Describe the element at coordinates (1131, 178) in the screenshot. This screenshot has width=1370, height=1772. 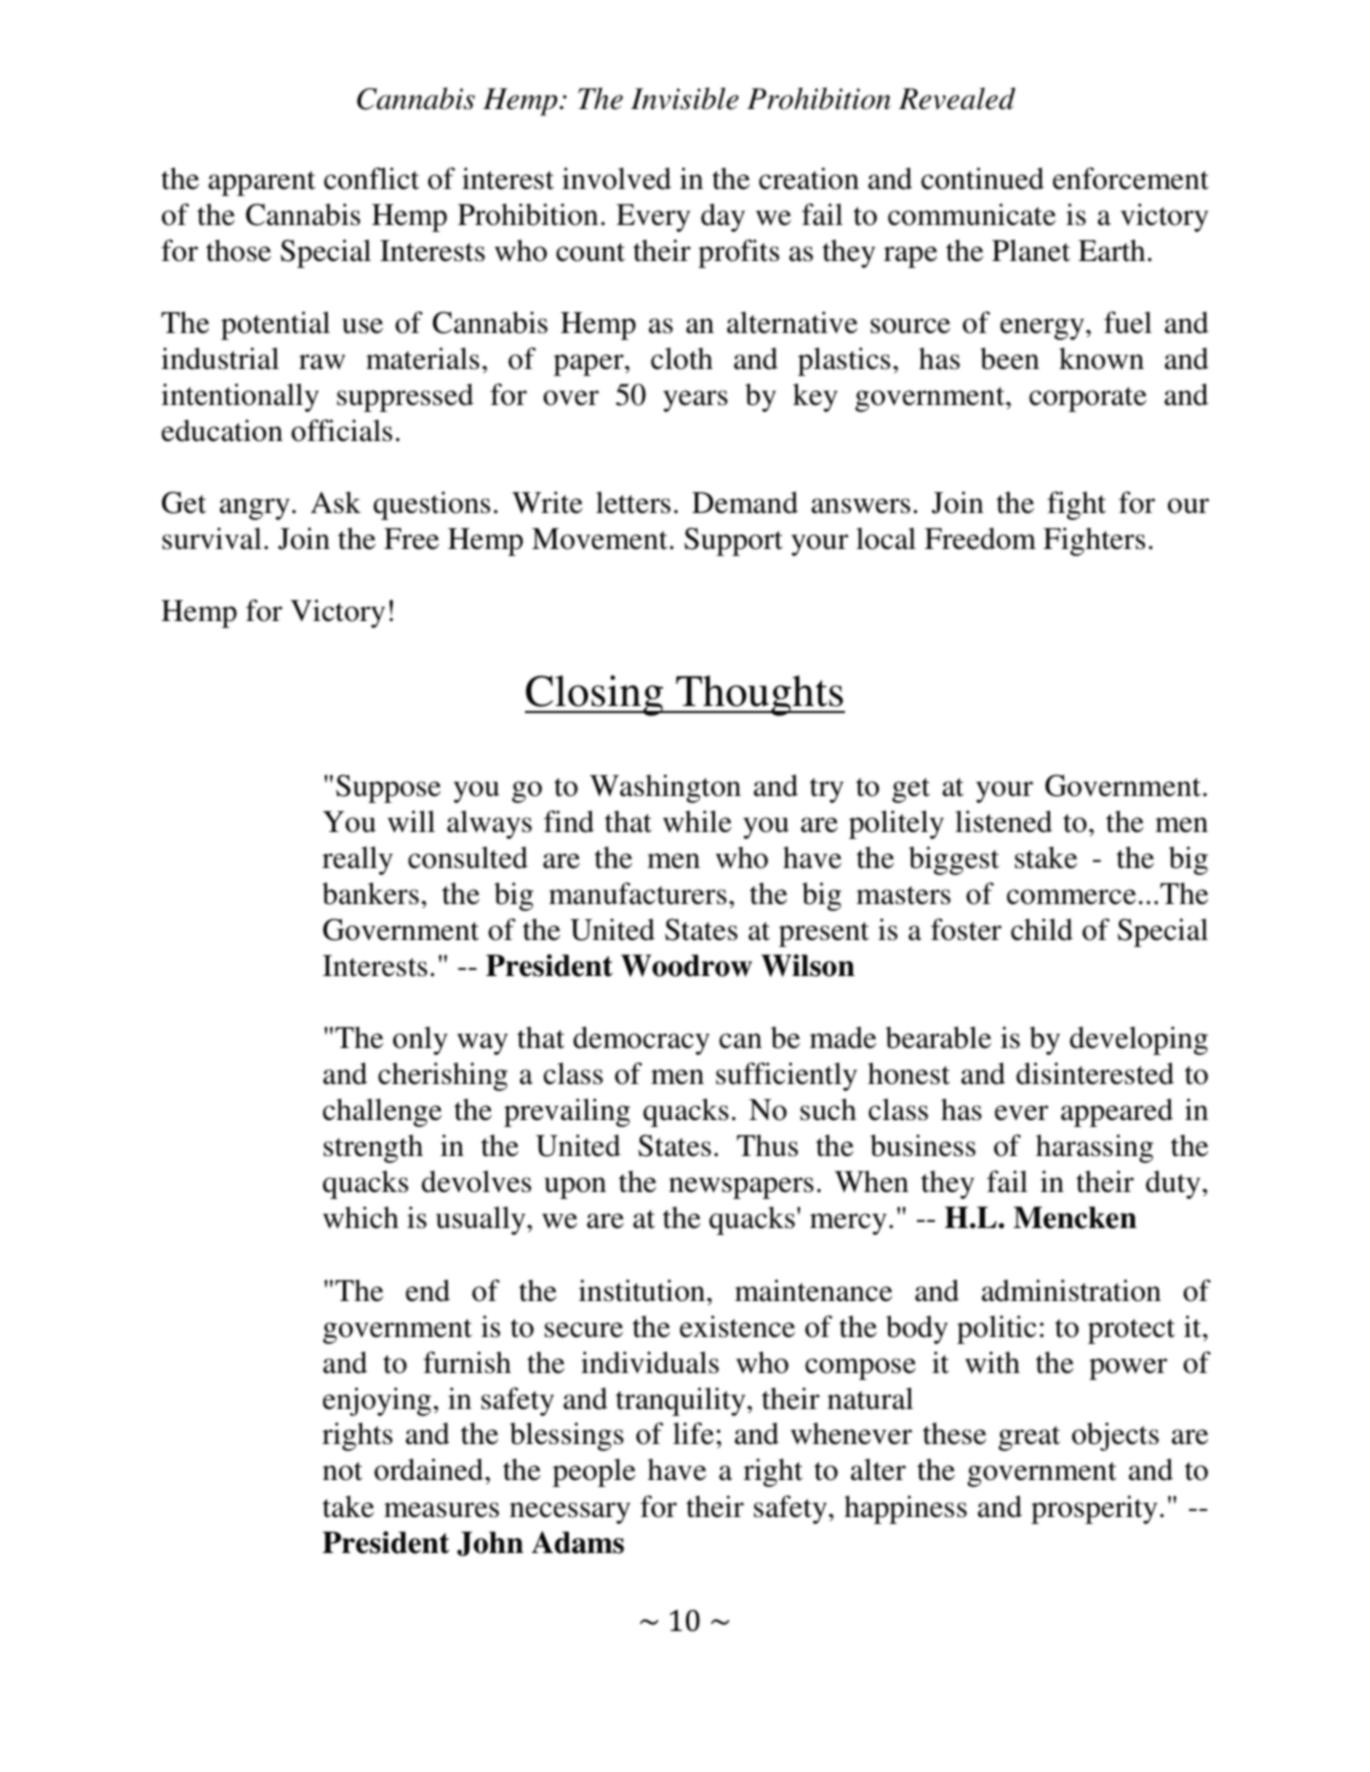
I see `enforcement` at that location.
